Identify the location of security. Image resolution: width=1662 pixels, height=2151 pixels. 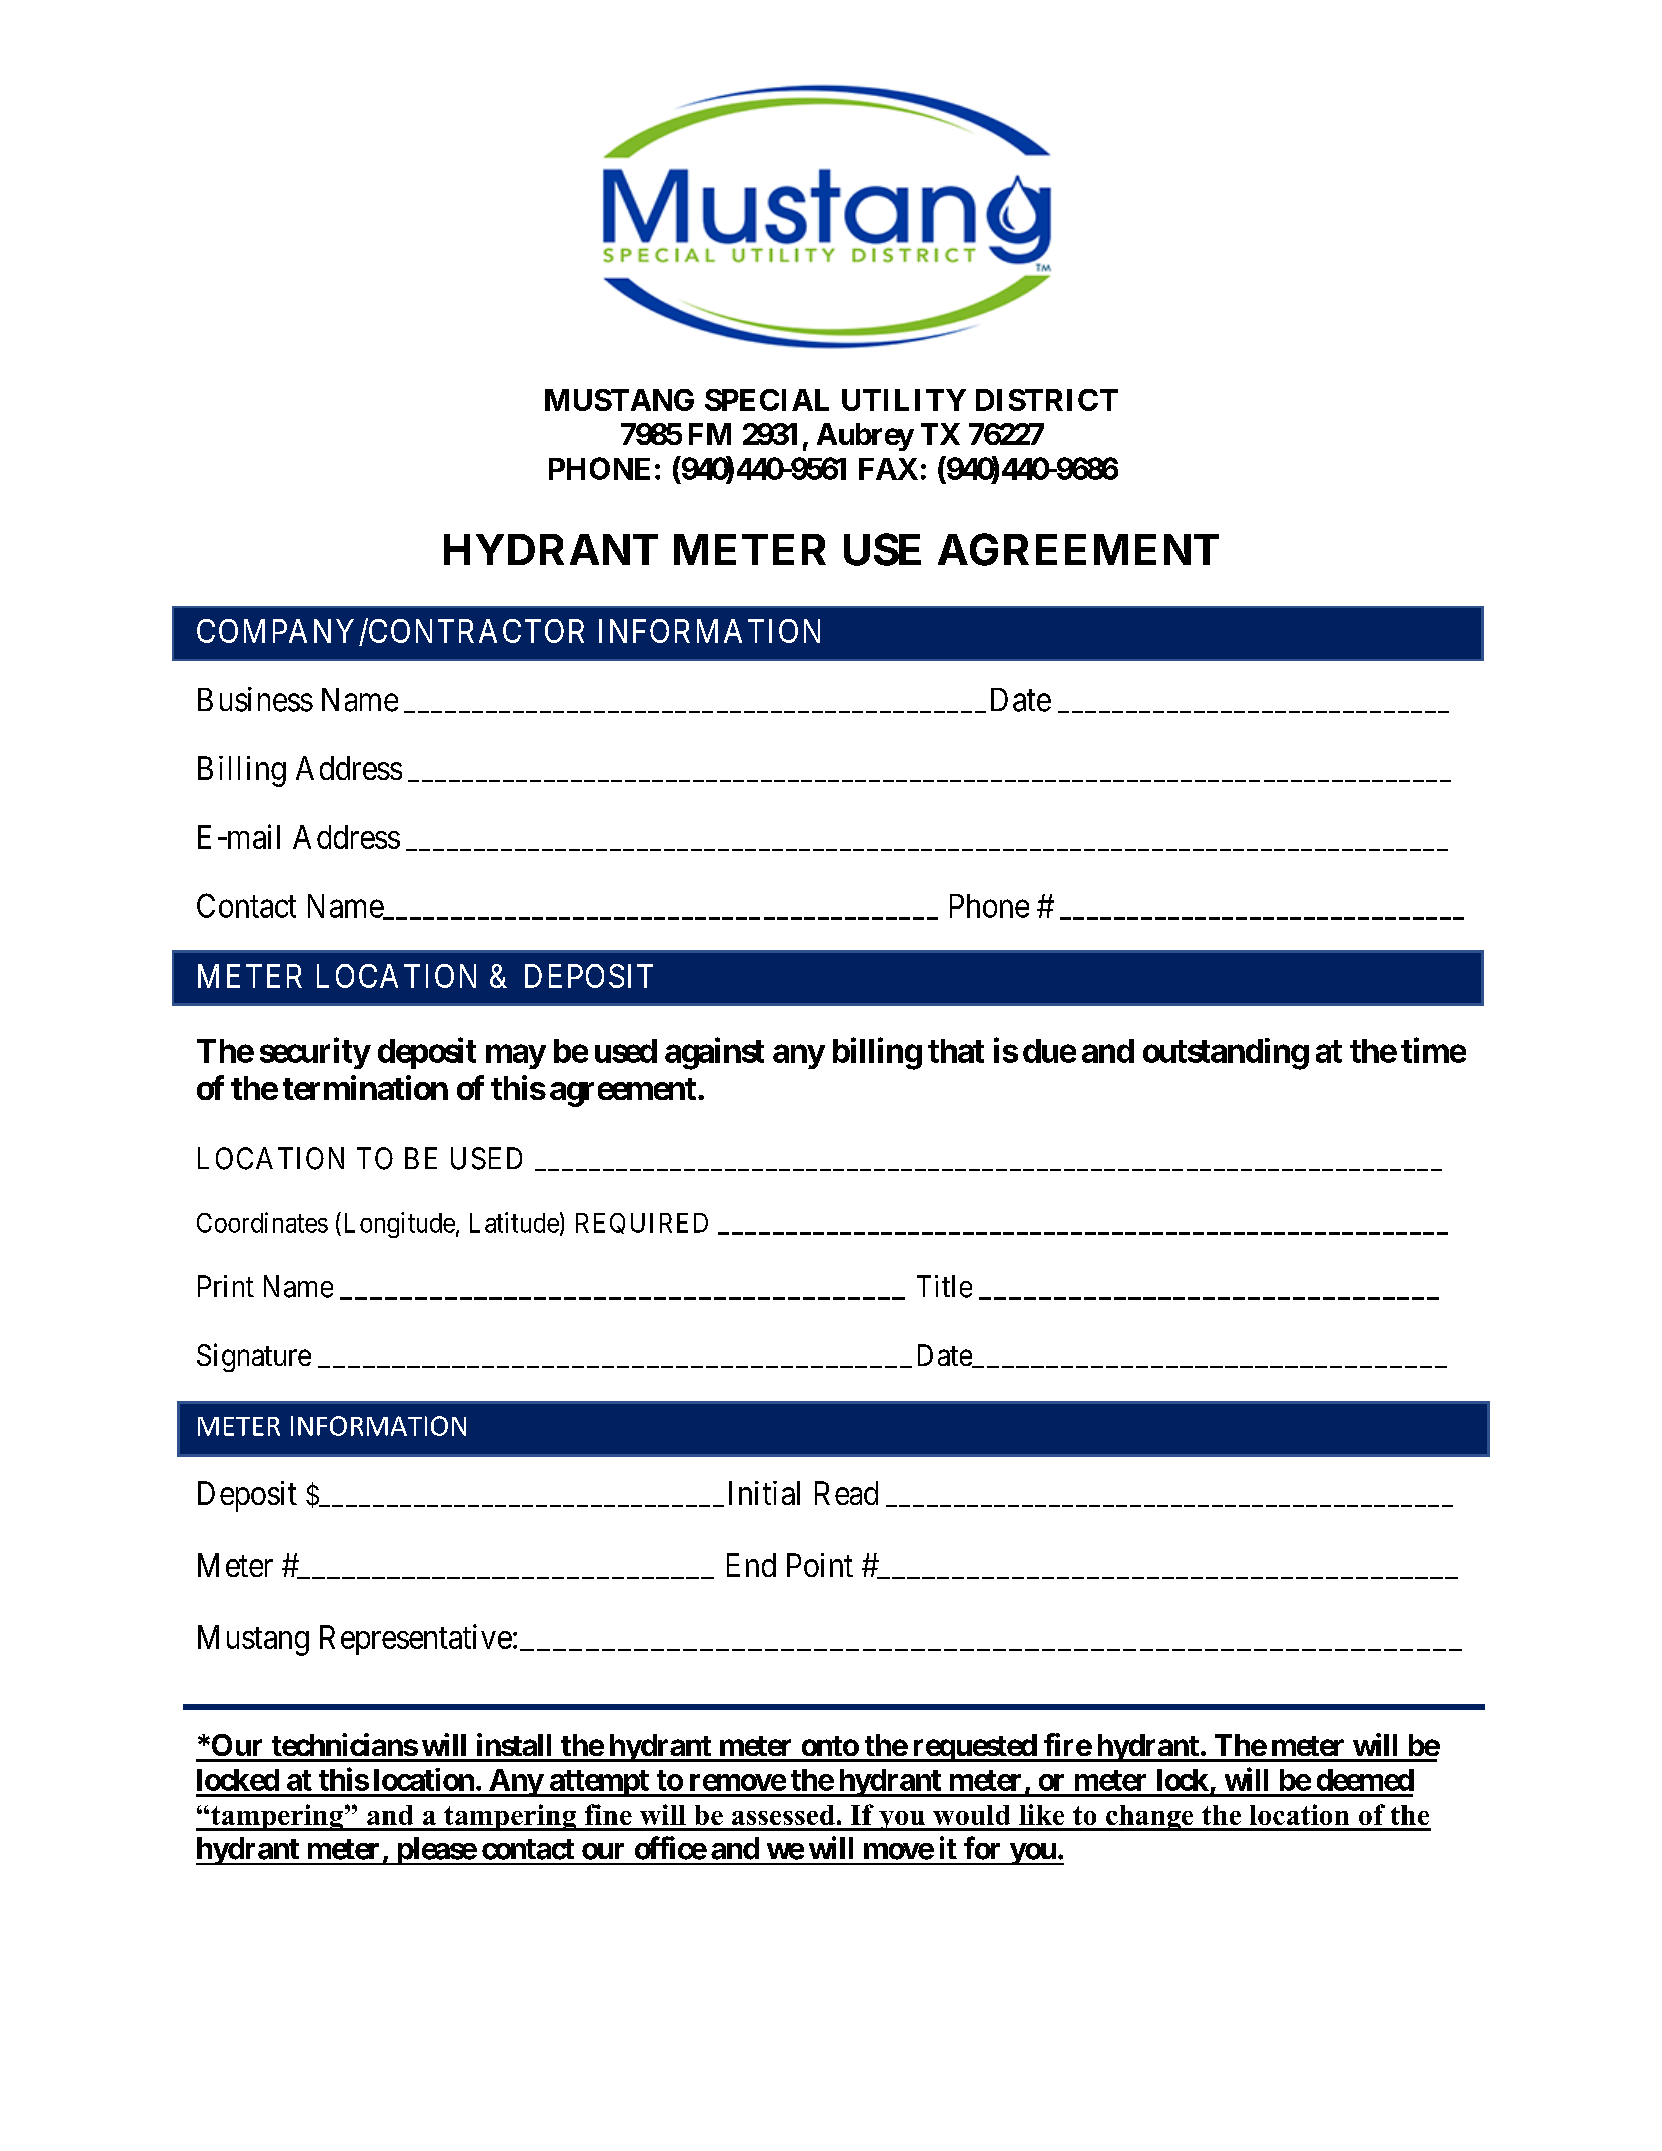
(315, 1053).
